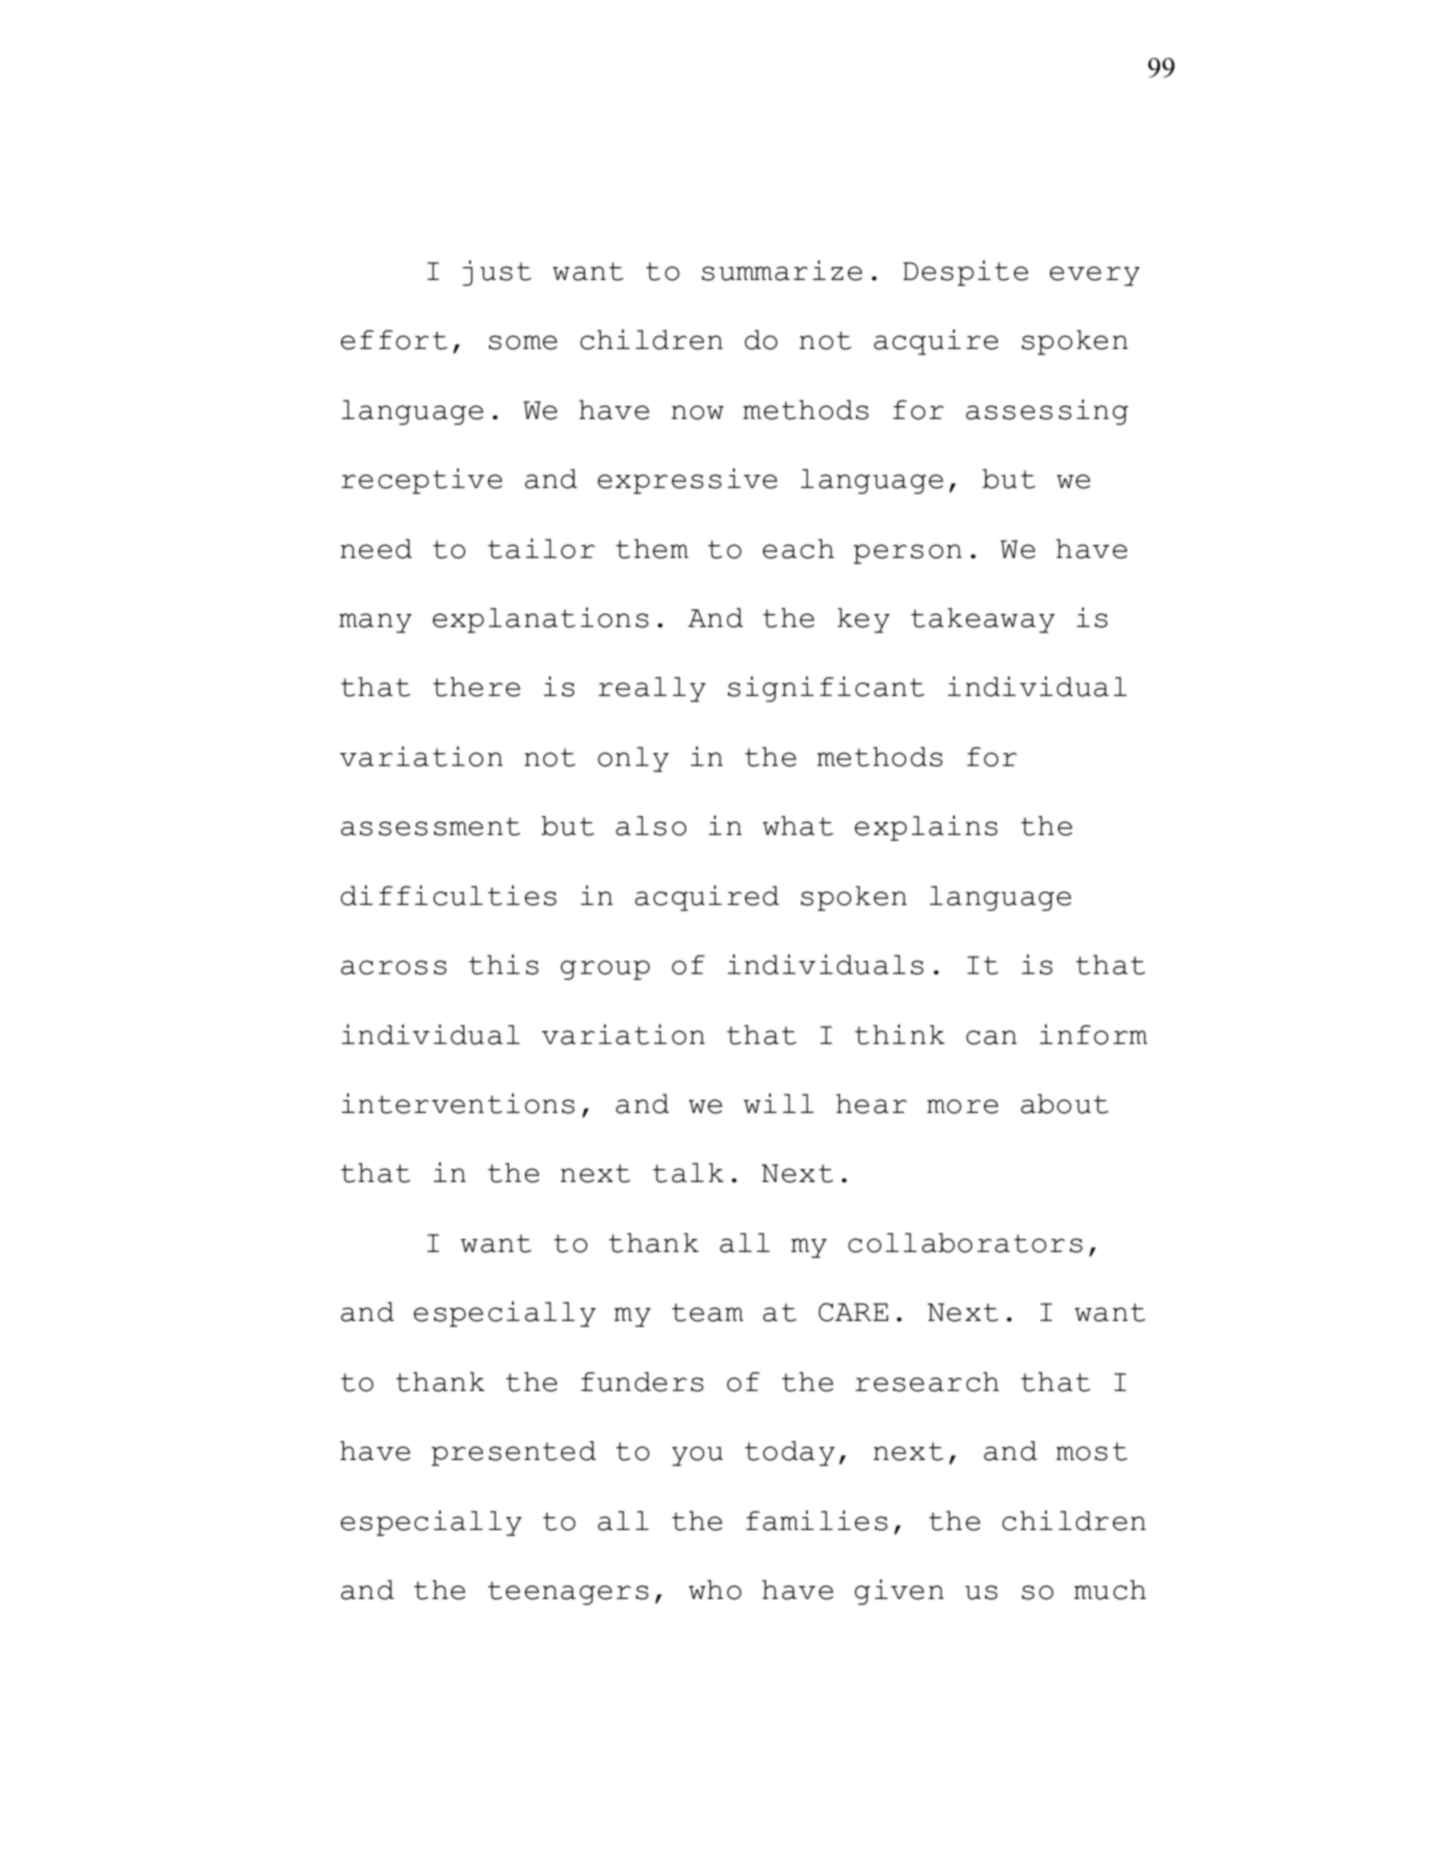 The image size is (1442, 1867). What do you see at coordinates (1093, 1034) in the screenshot?
I see `inform` at bounding box center [1093, 1034].
